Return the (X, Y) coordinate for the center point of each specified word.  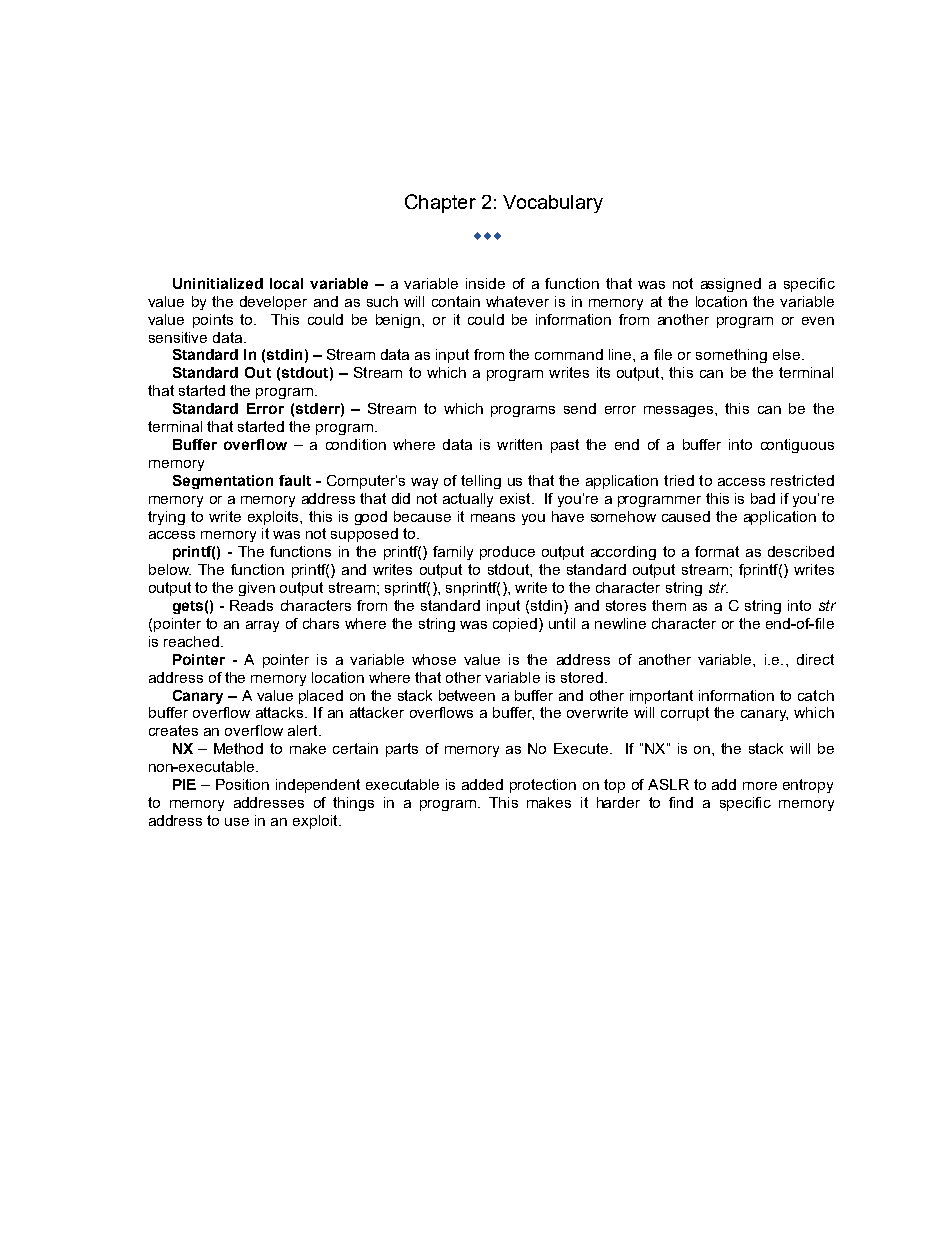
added (482, 784)
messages (680, 411)
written (519, 444)
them (669, 605)
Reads (251, 605)
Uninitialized (218, 283)
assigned (731, 285)
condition (356, 444)
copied (516, 625)
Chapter (440, 203)
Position (242, 784)
